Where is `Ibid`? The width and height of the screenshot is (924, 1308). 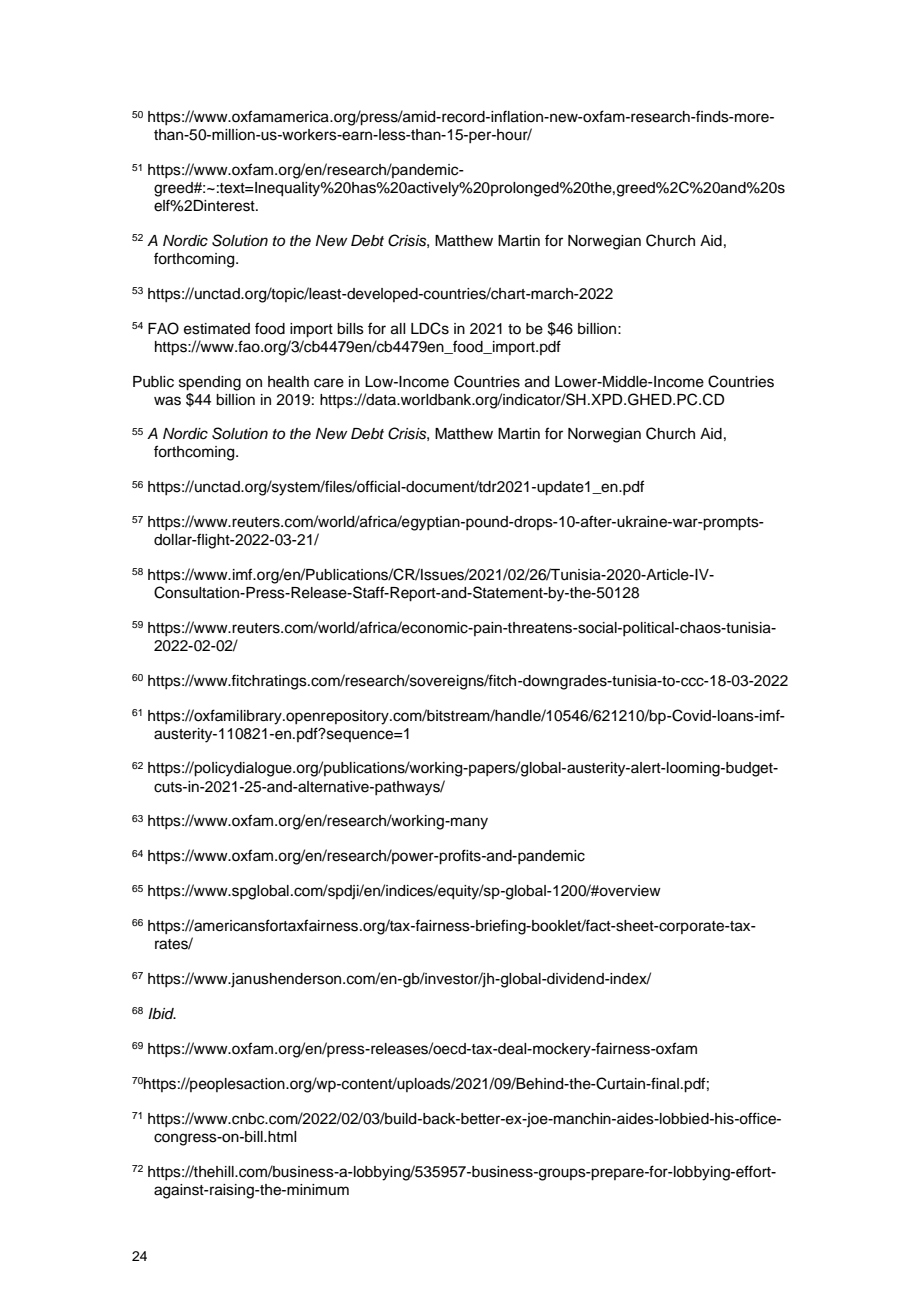
Ibid is located at coordinates (162, 1013).
